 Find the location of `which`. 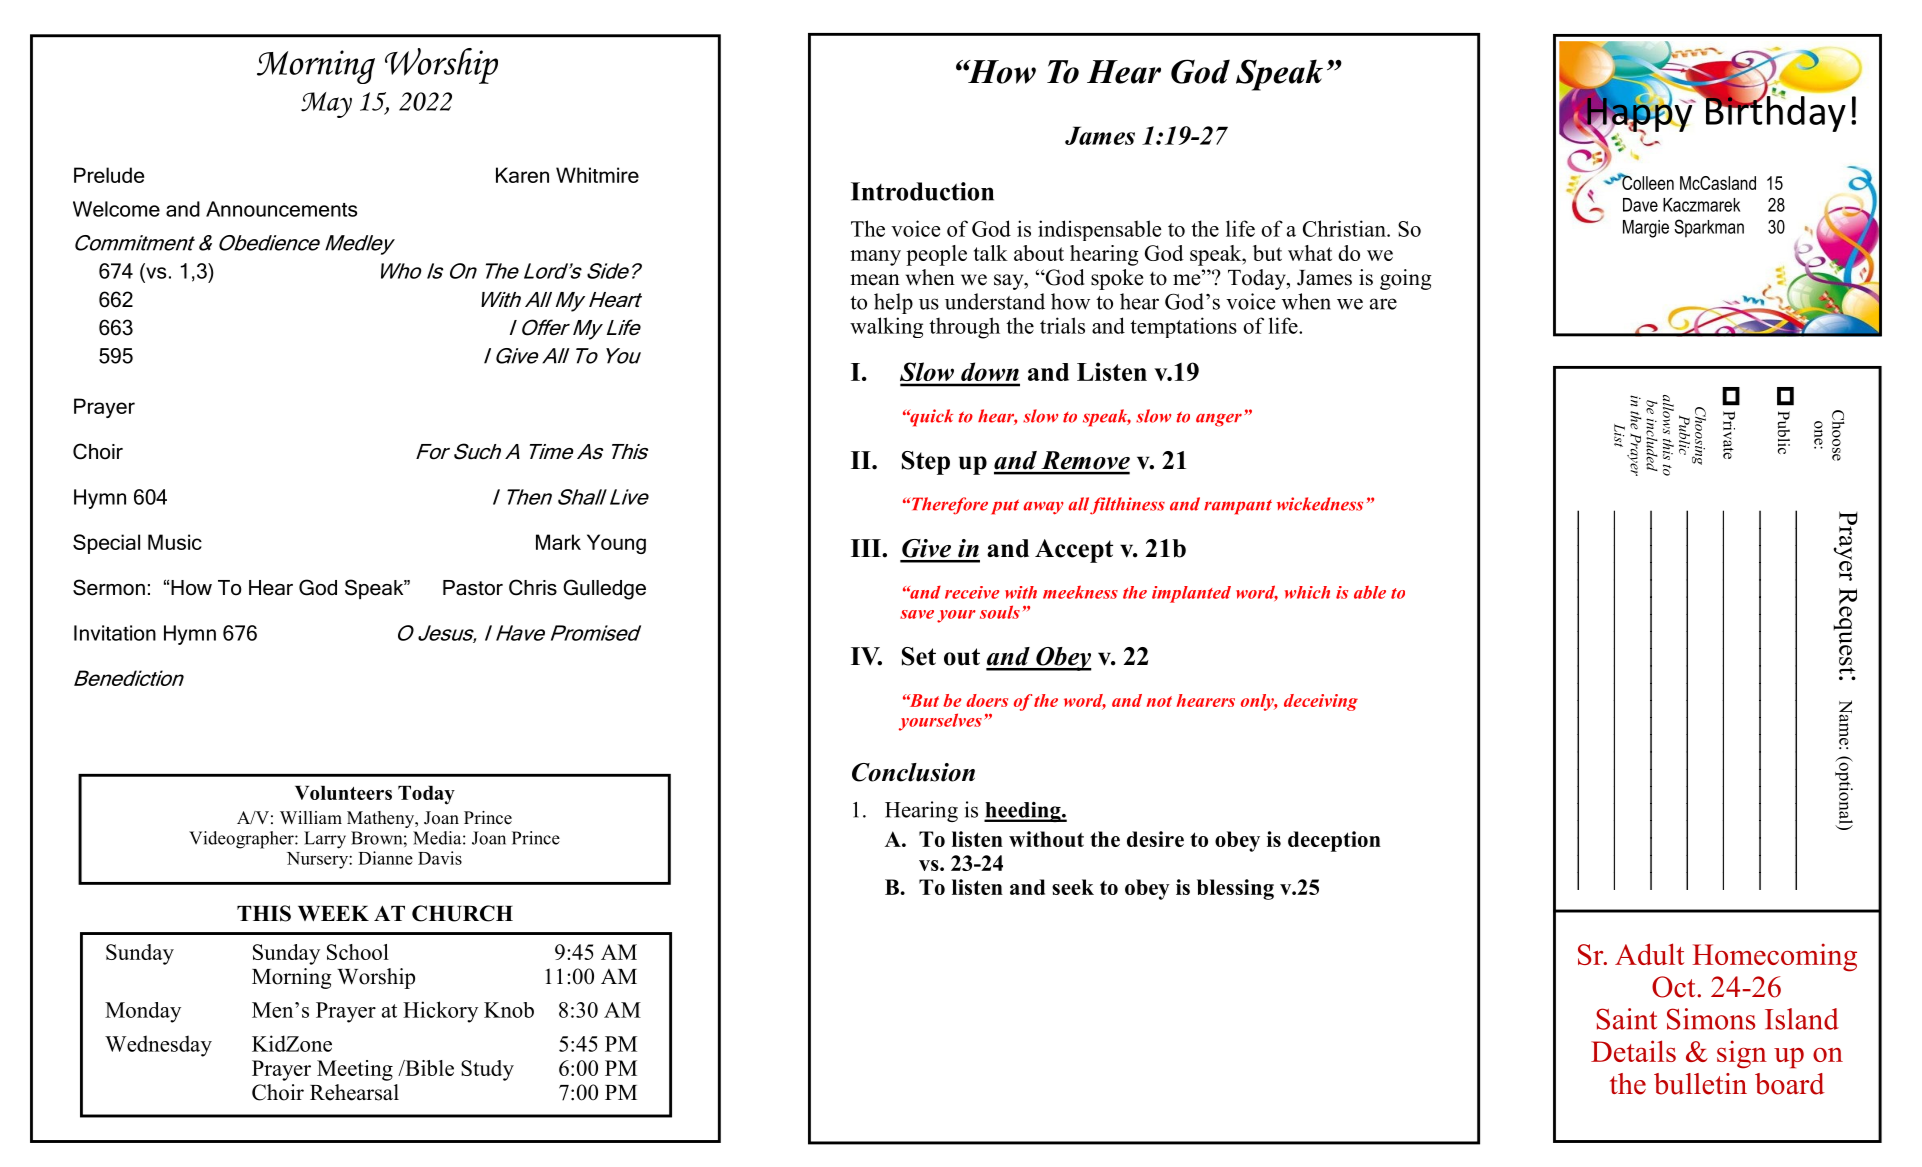

which is located at coordinates (1307, 592).
